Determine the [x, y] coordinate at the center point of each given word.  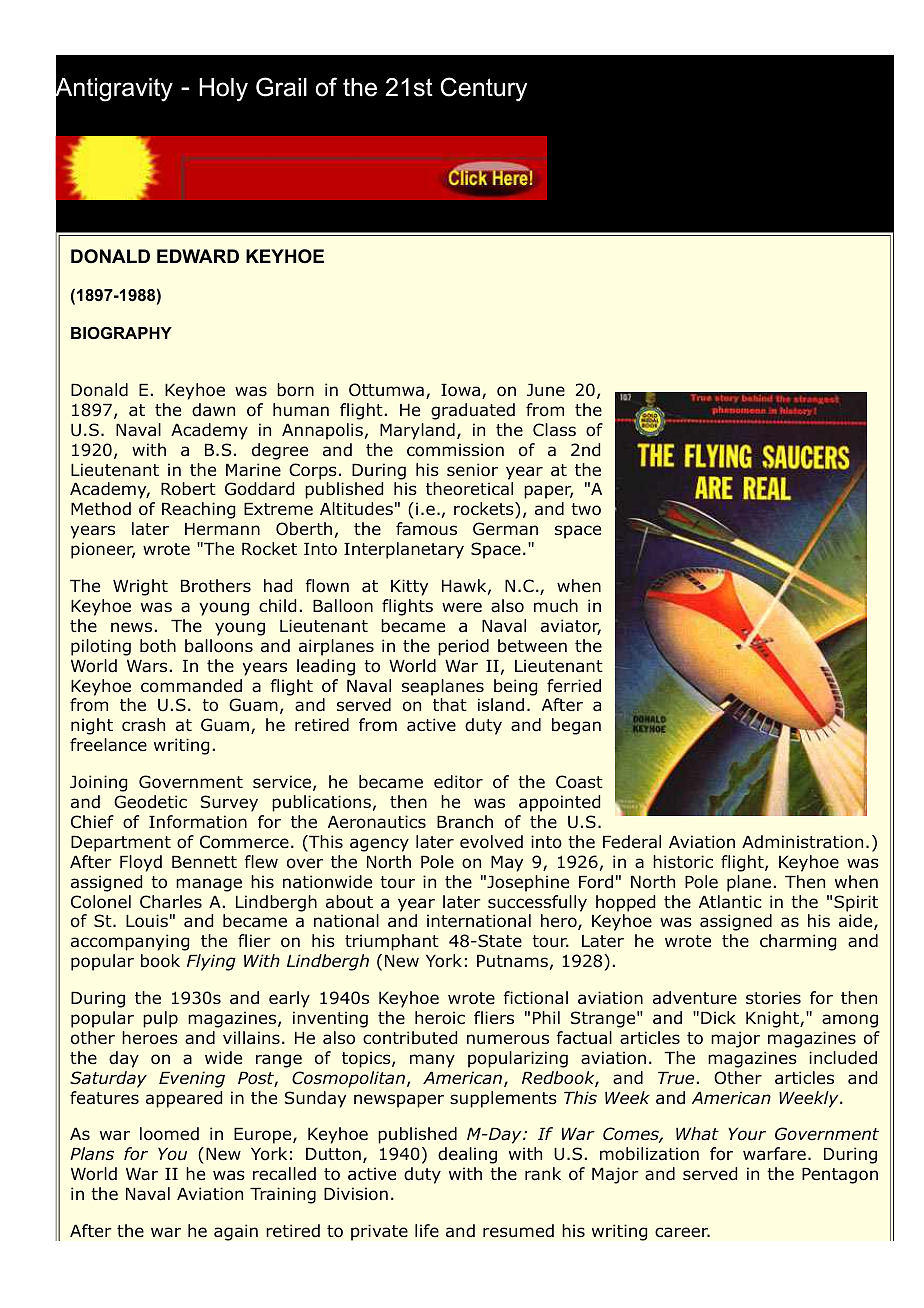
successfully [537, 903]
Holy [223, 90]
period [463, 647]
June [546, 390]
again [236, 1232]
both [158, 646]
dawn [213, 410]
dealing [467, 1155]
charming [798, 942]
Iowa [460, 390]
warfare [774, 1154]
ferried [574, 686]
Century [483, 89]
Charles [171, 902]
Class [554, 430]
